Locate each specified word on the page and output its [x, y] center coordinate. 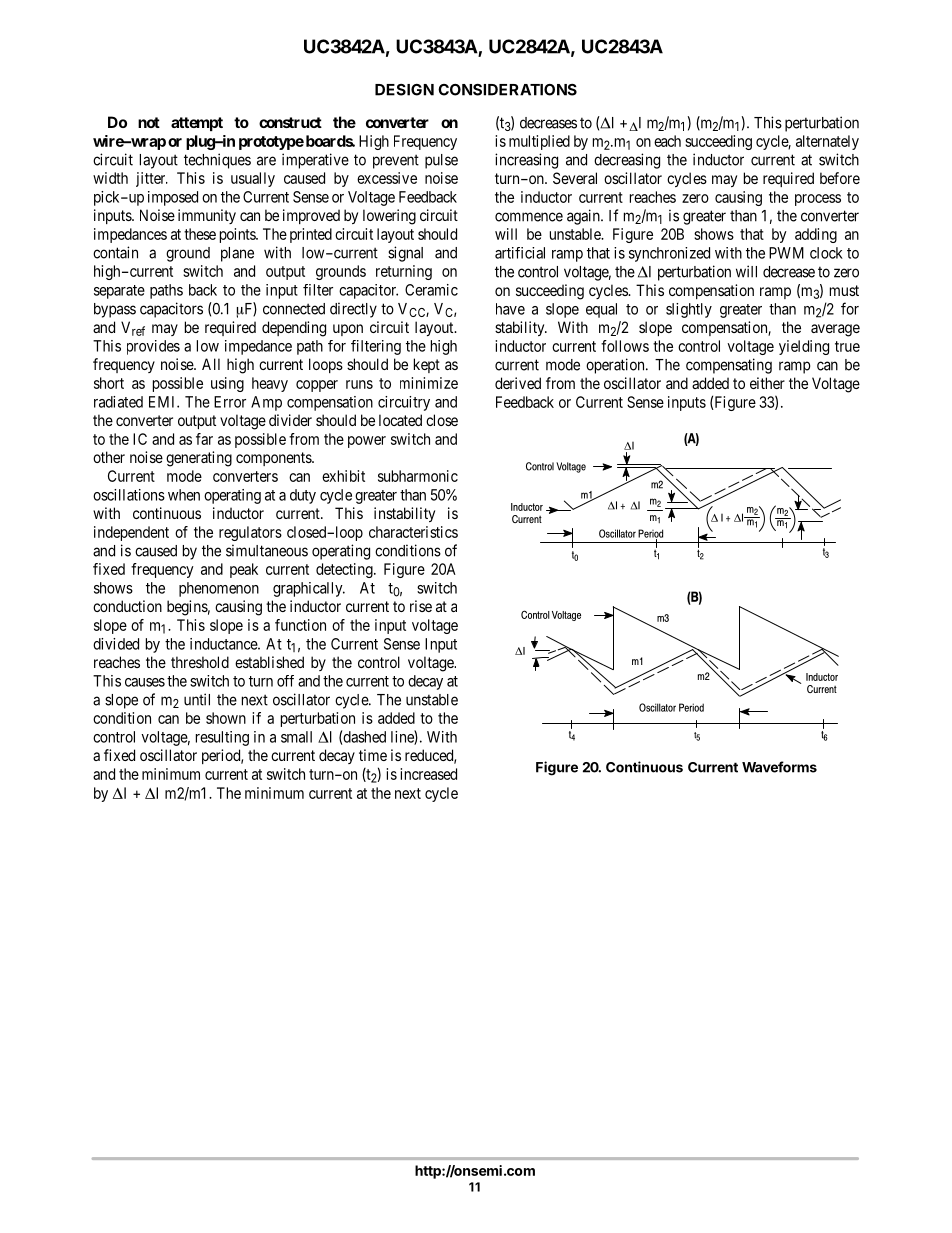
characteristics [413, 532]
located [400, 420]
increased [428, 774]
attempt [197, 124]
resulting [222, 738]
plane [237, 254]
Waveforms [779, 767]
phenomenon [219, 589]
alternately [827, 142]
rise [421, 606]
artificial [520, 253]
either [767, 383]
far [204, 439]
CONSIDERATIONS [507, 90]
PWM [786, 253]
